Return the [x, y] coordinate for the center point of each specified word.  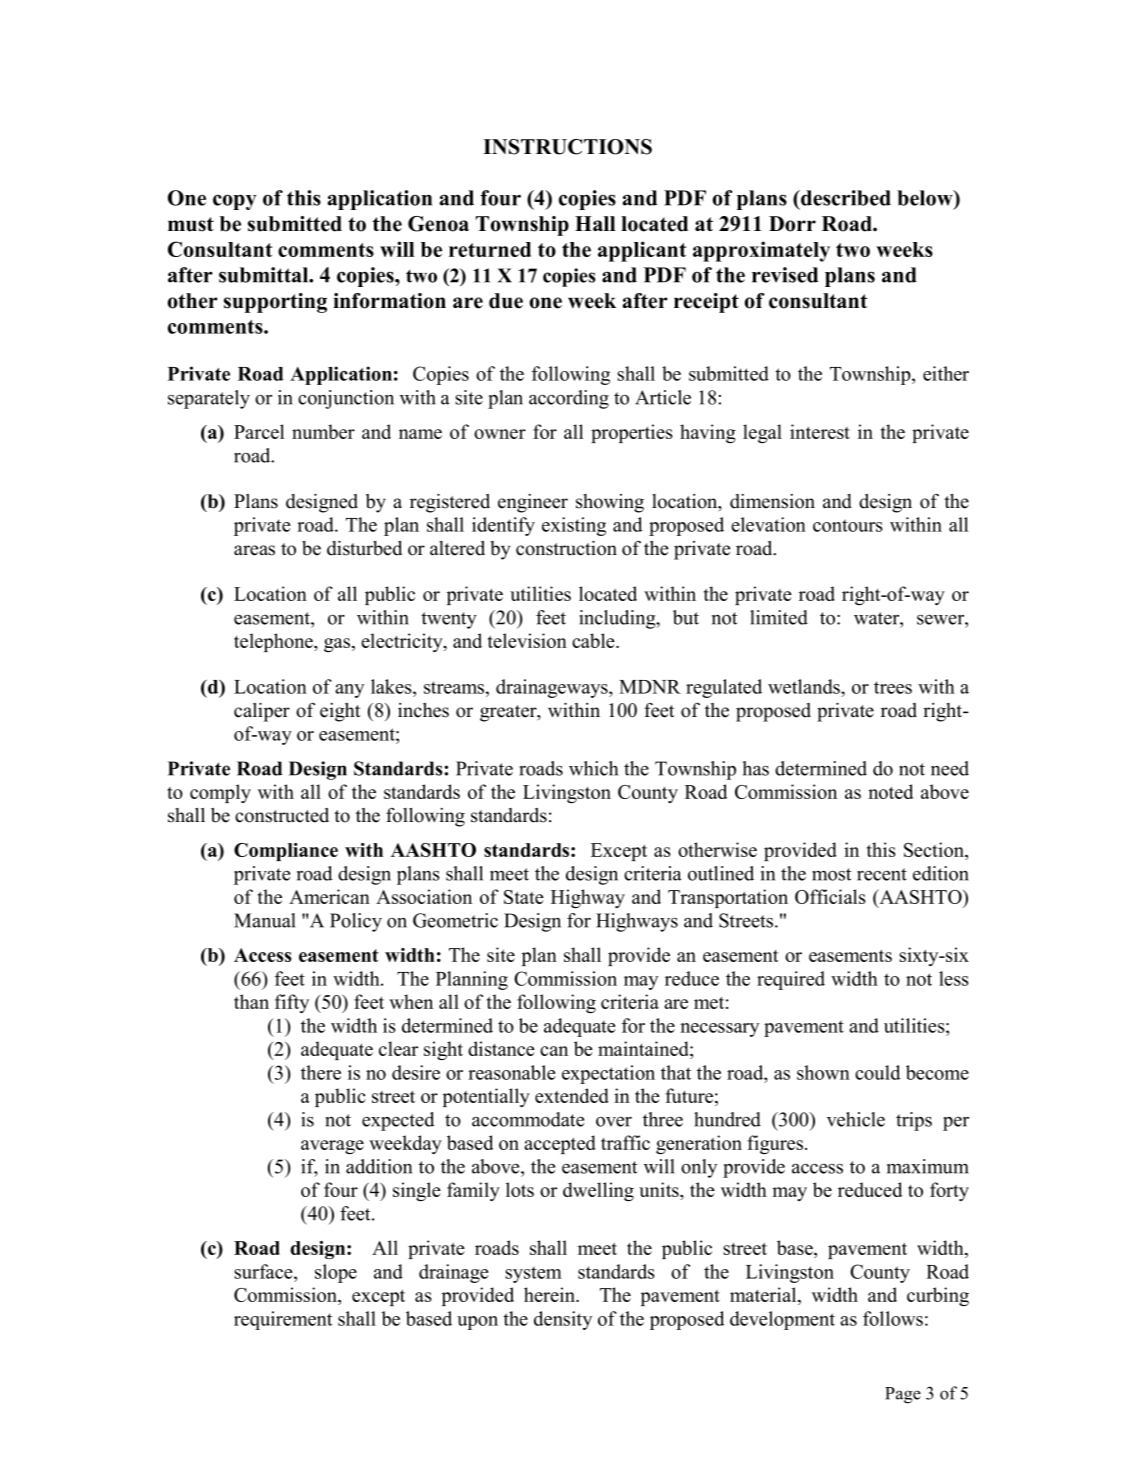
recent [882, 874]
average [332, 1147]
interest [820, 431]
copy [235, 202]
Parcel [259, 431]
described [845, 198]
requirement [283, 1320]
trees [893, 687]
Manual [265, 920]
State [524, 897]
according [569, 399]
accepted [560, 1144]
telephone [274, 642]
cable [594, 640]
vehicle [856, 1119]
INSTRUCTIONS [567, 147]
